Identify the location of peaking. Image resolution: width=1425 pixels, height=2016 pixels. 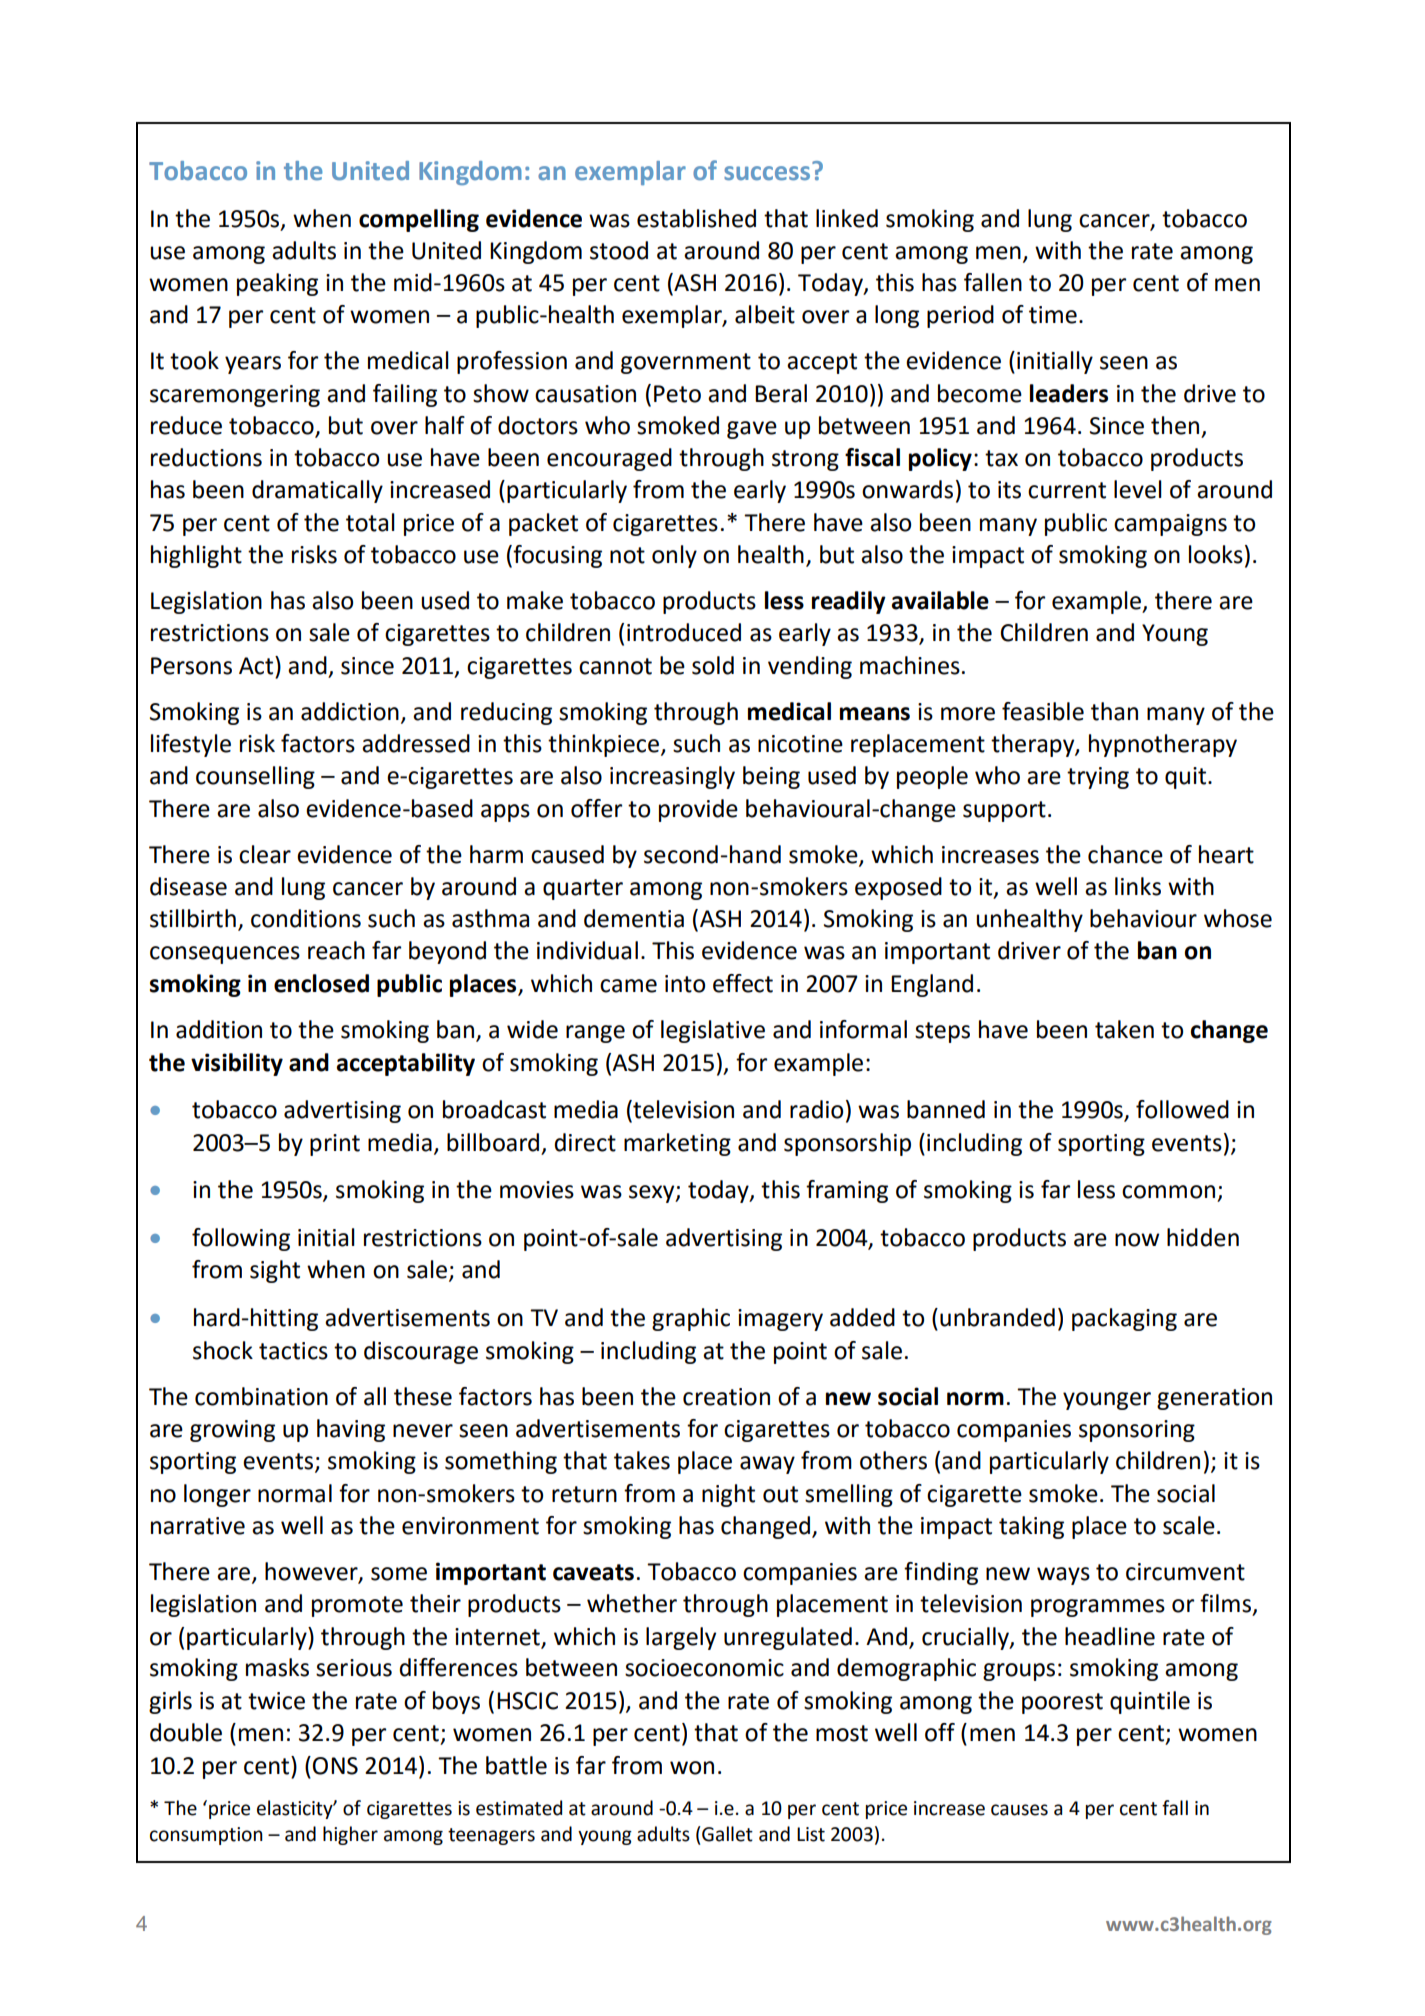
(277, 284).
